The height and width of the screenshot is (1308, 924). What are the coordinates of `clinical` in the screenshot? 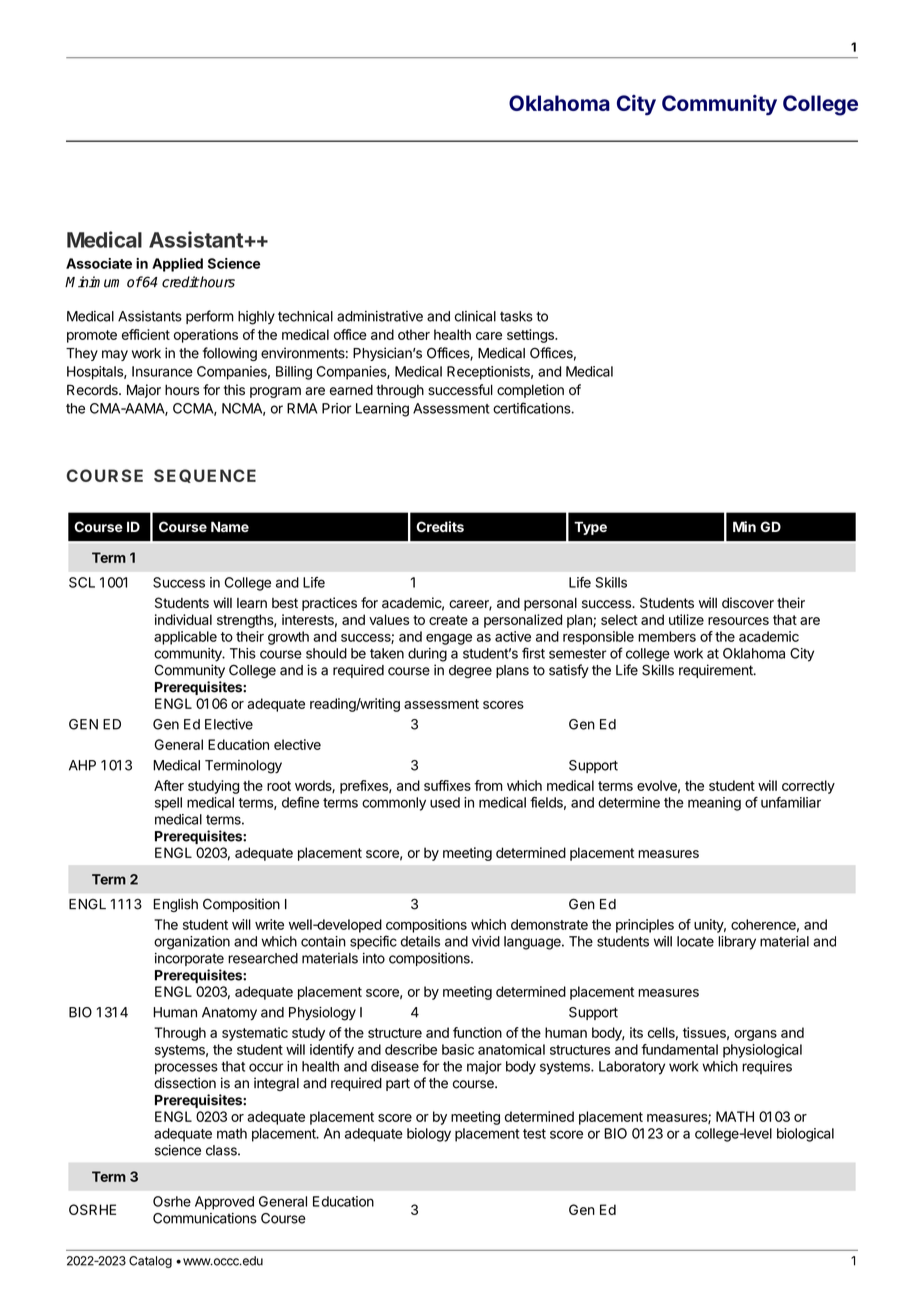 It's located at (475, 316).
